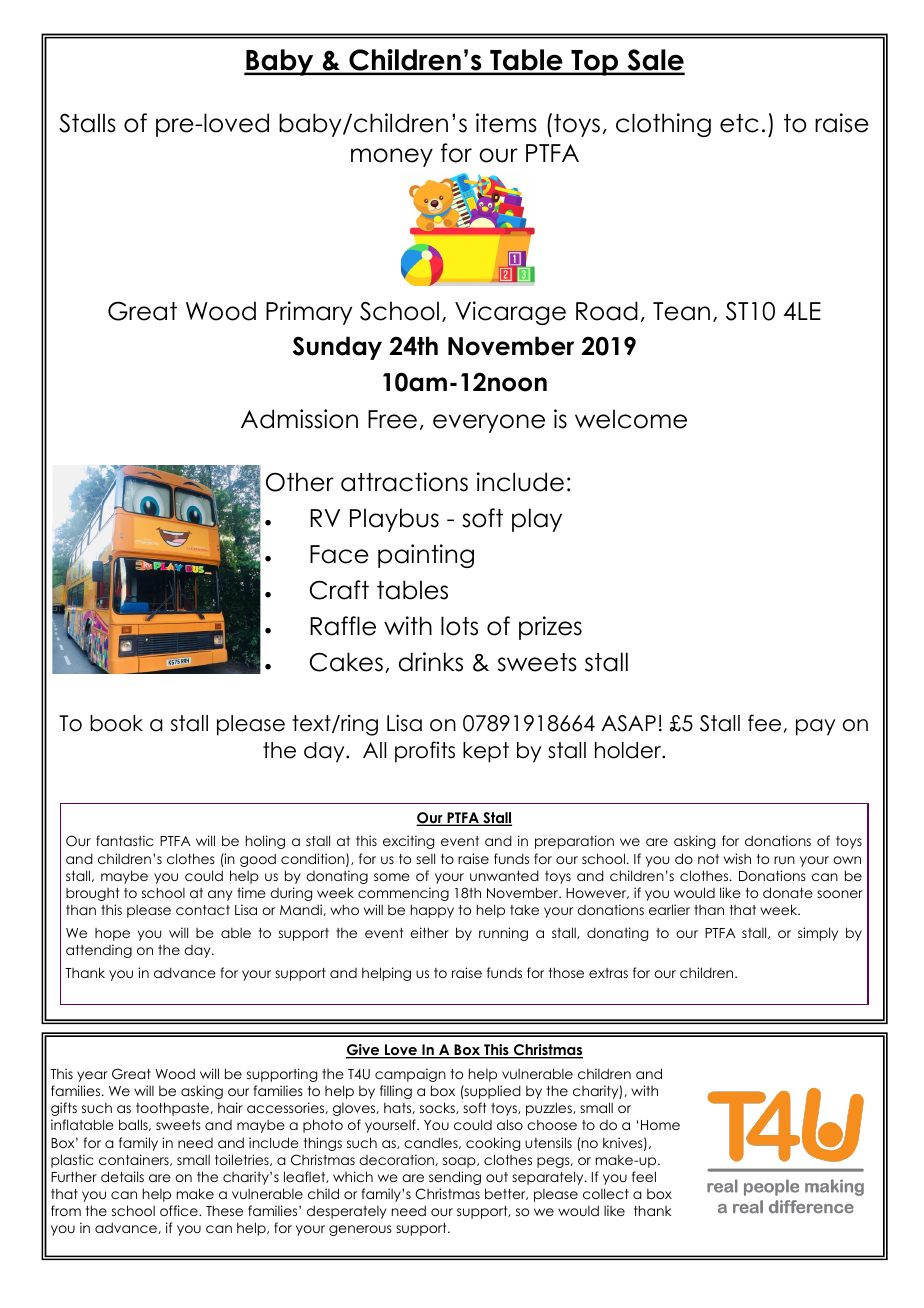  What do you see at coordinates (180, 1210) in the screenshot?
I see `office` at bounding box center [180, 1210].
